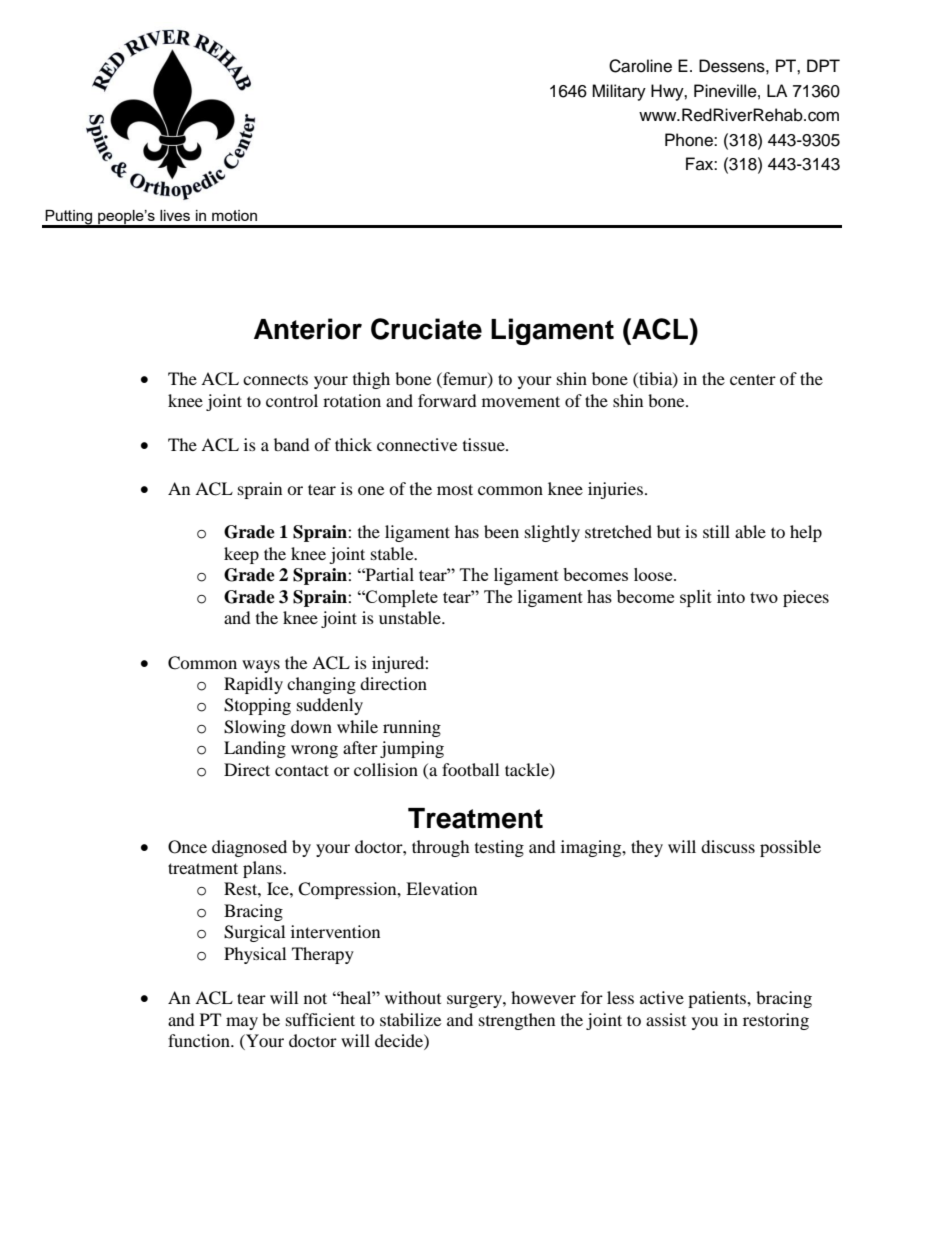 The height and width of the screenshot is (1233, 952). What do you see at coordinates (666, 1019) in the screenshot?
I see `assist` at bounding box center [666, 1019].
